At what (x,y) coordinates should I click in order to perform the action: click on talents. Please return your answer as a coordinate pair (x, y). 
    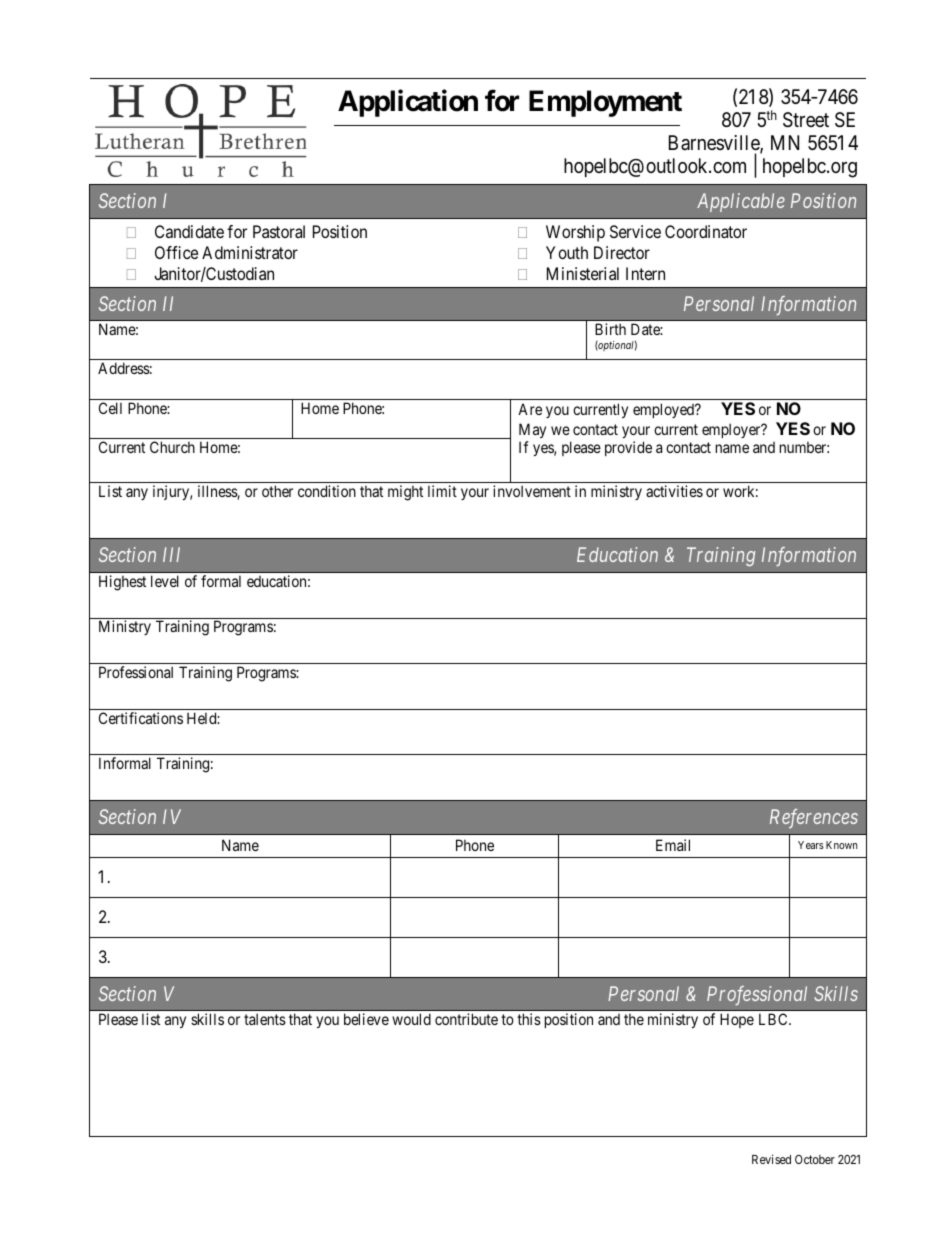
    Looking at the image, I should click on (265, 1019).
